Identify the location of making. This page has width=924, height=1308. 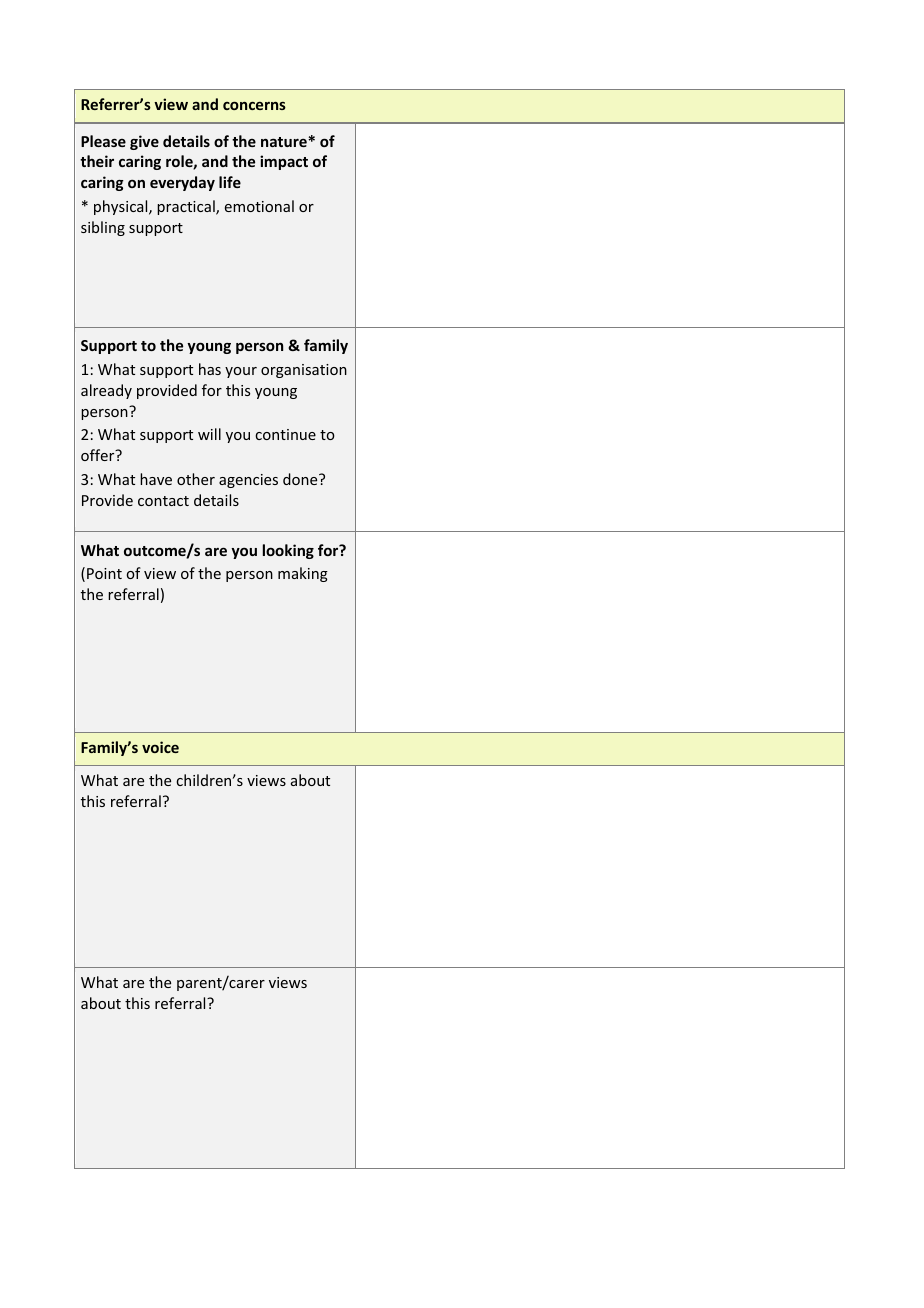
(303, 574).
